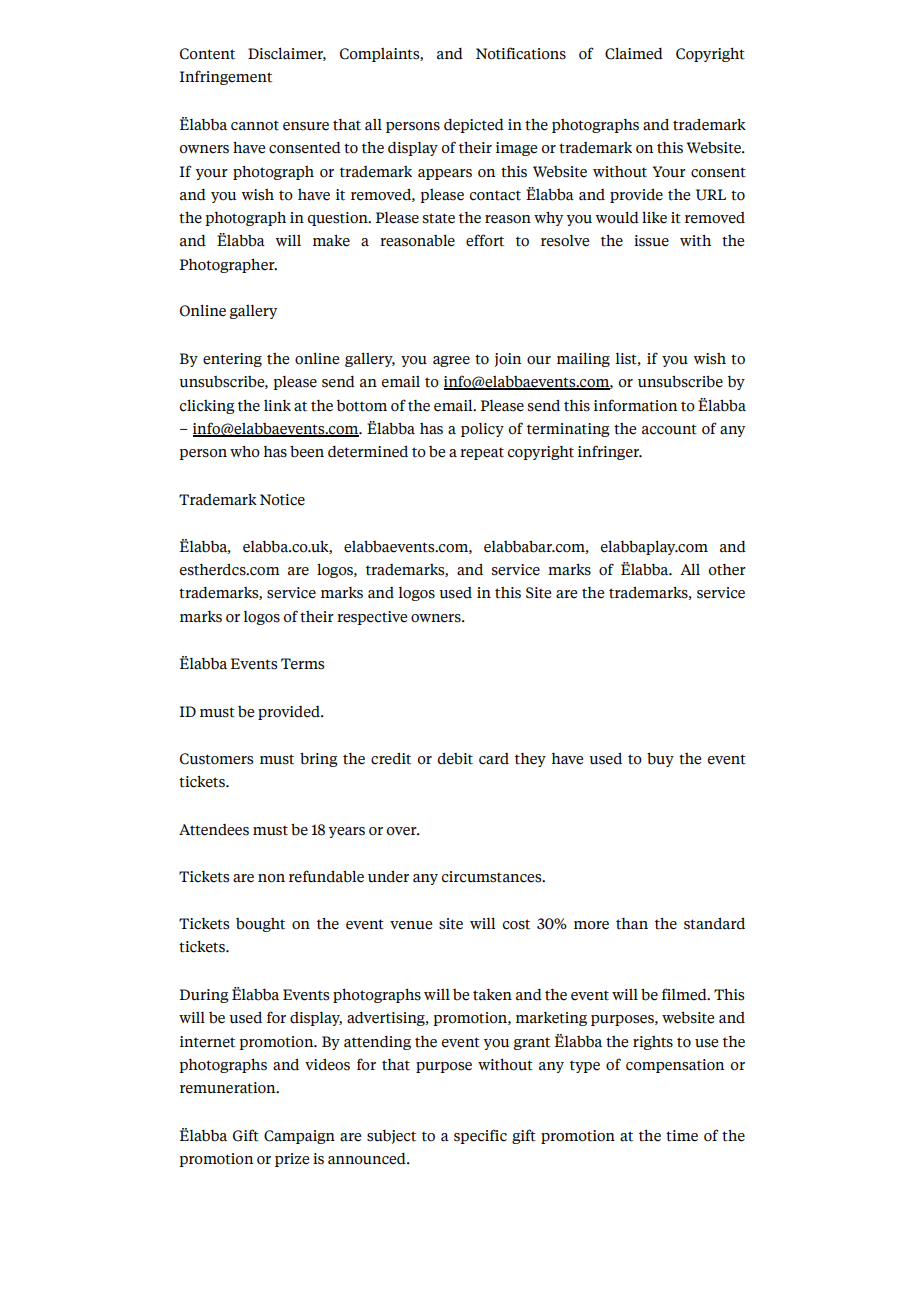 The image size is (924, 1307). I want to click on entering, so click(232, 360).
